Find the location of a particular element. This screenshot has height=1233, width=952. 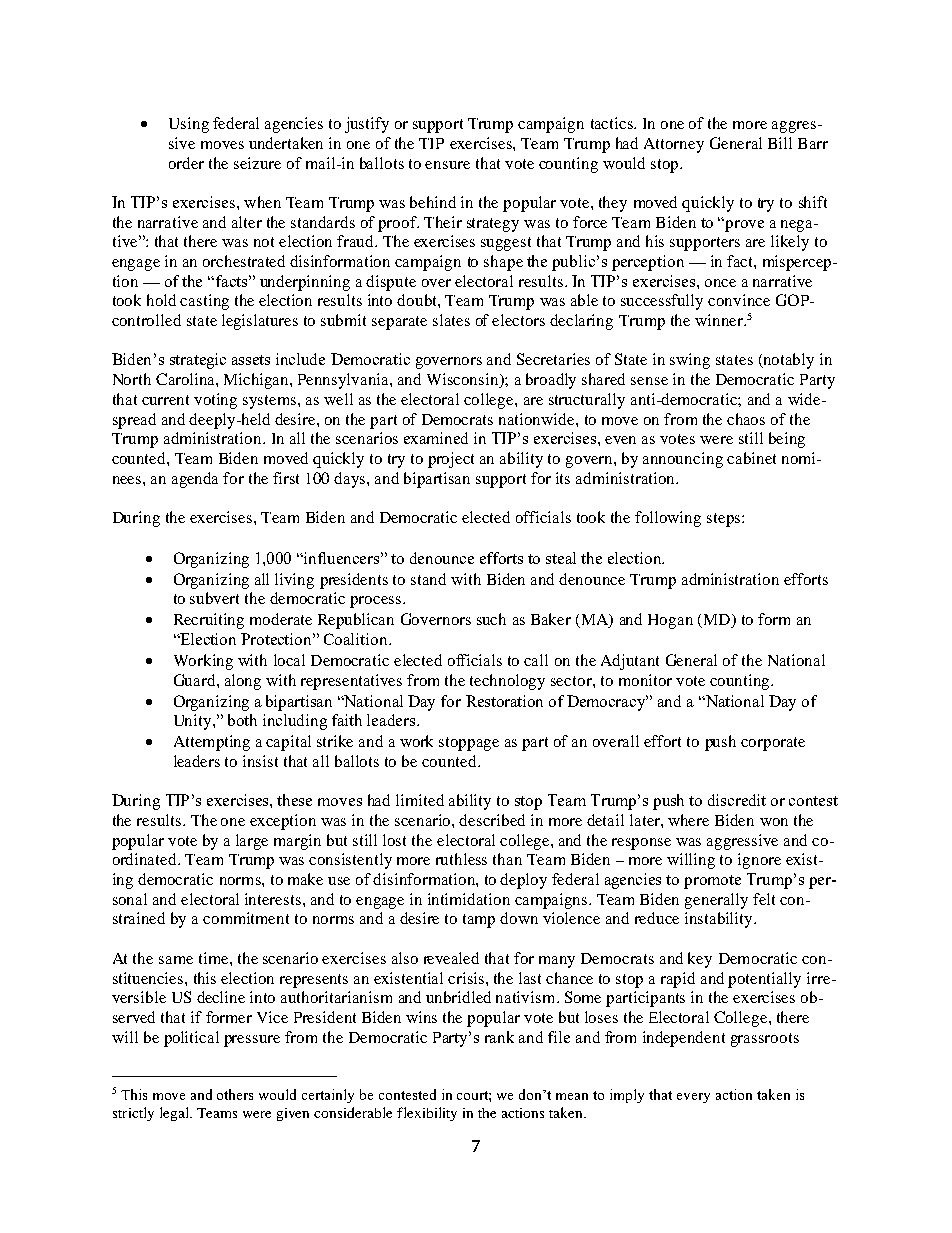

ensure is located at coordinates (447, 165).
